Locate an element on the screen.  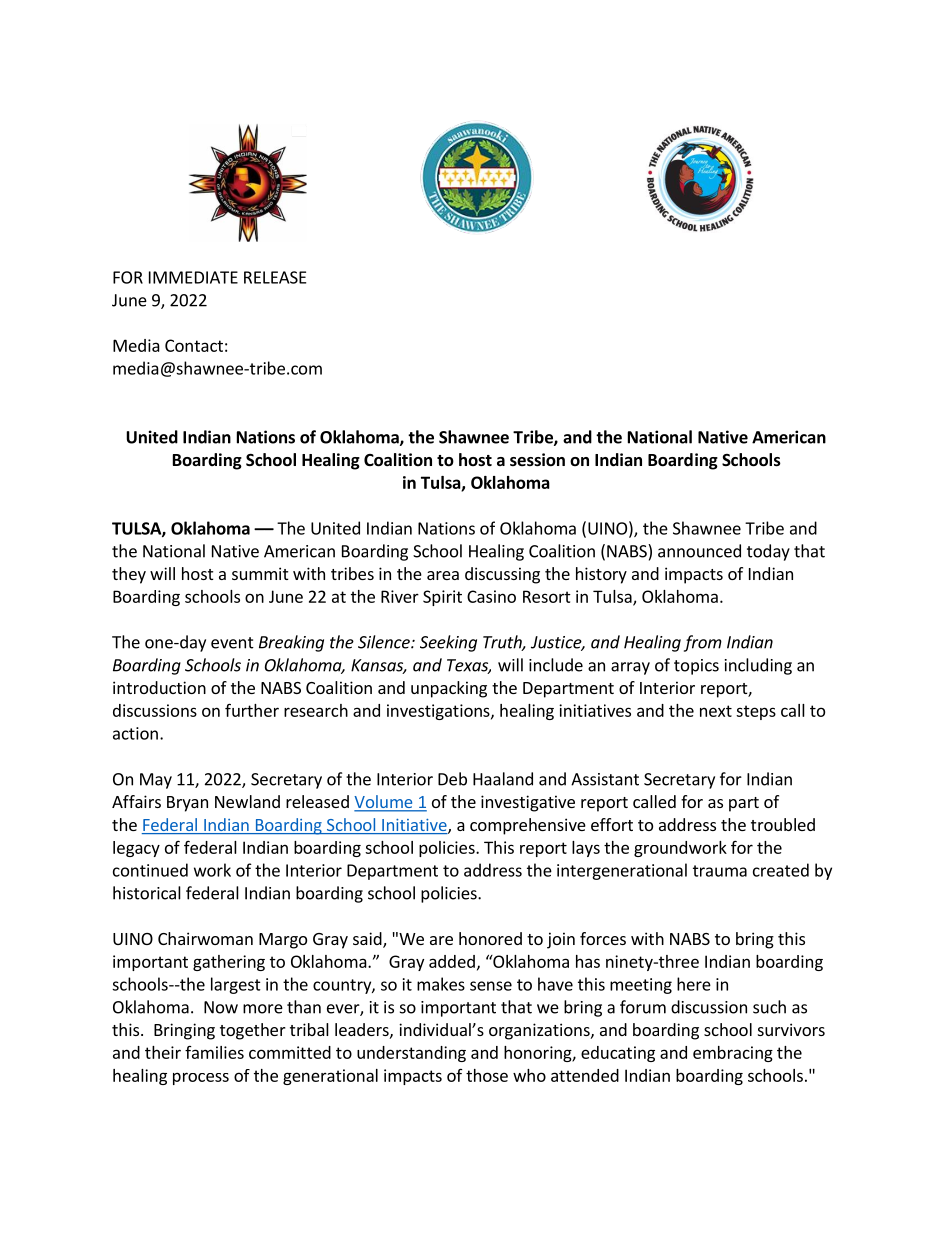
families is located at coordinates (214, 1052).
